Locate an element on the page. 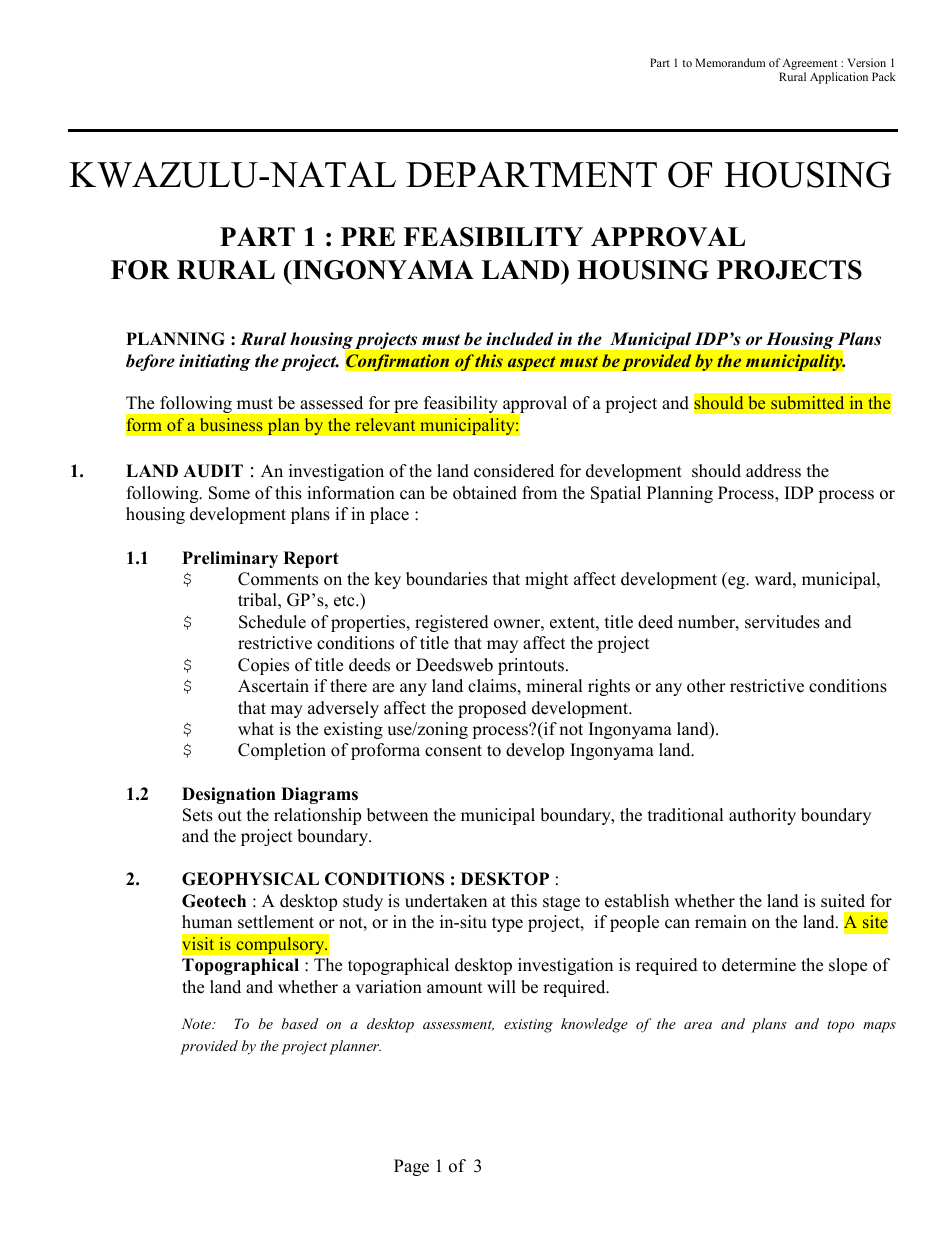 Image resolution: width=952 pixels, height=1233 pixels. Agreement is located at coordinates (809, 64).
